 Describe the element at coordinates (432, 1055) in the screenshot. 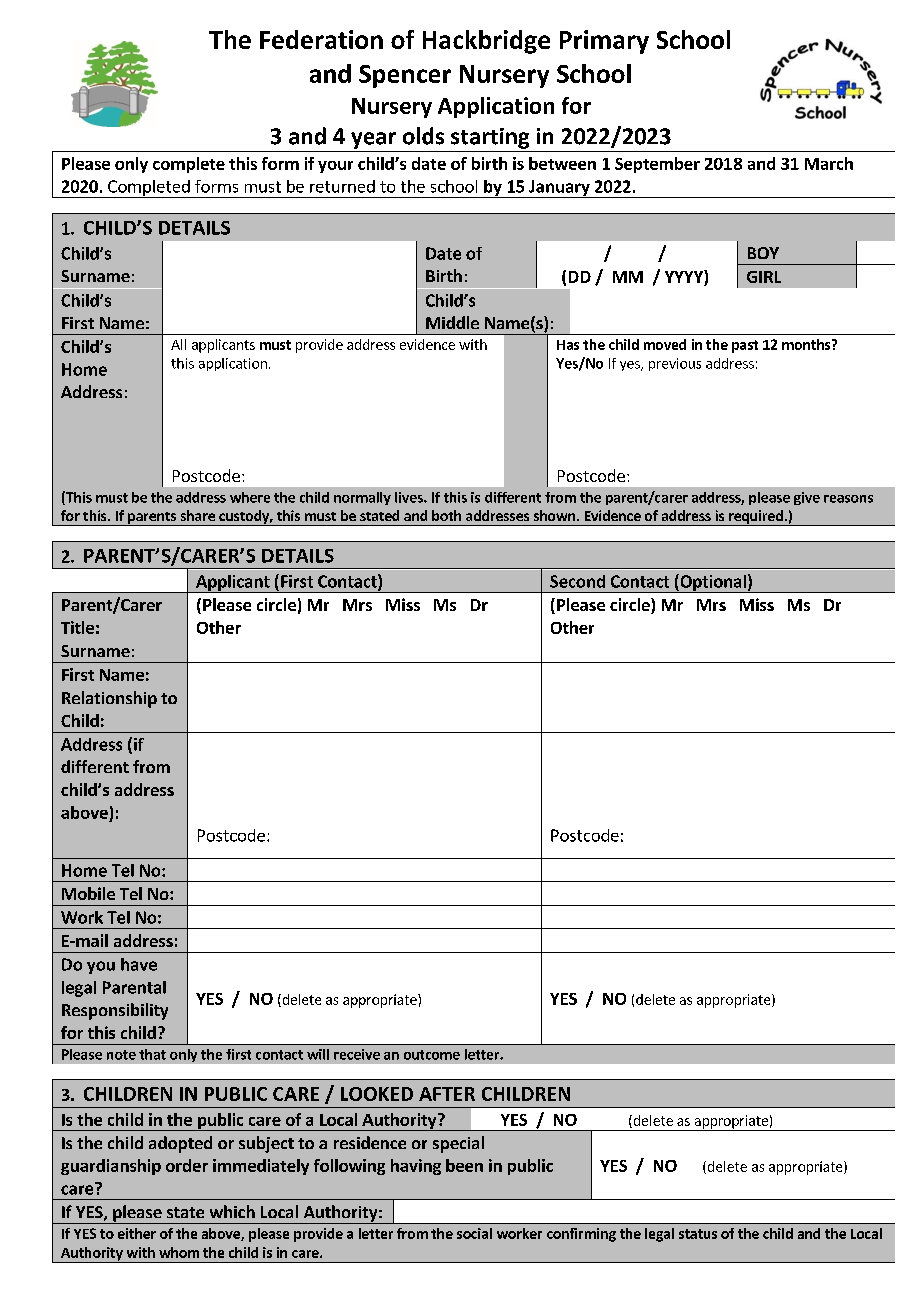

I see `outcome` at that location.
